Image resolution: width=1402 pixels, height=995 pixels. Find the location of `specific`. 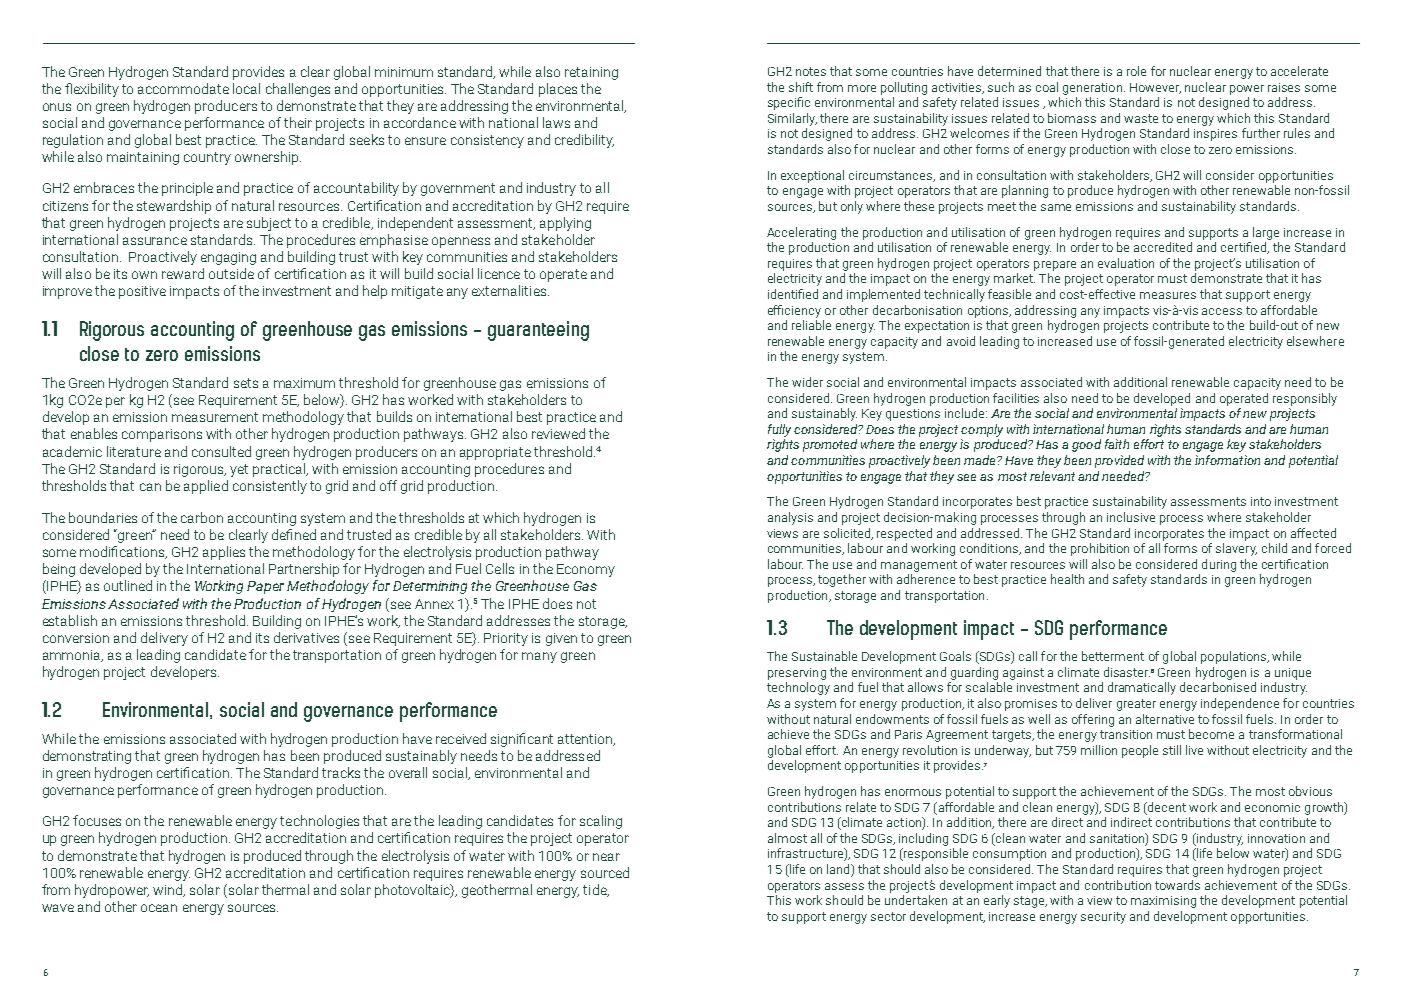

specific is located at coordinates (789, 103).
